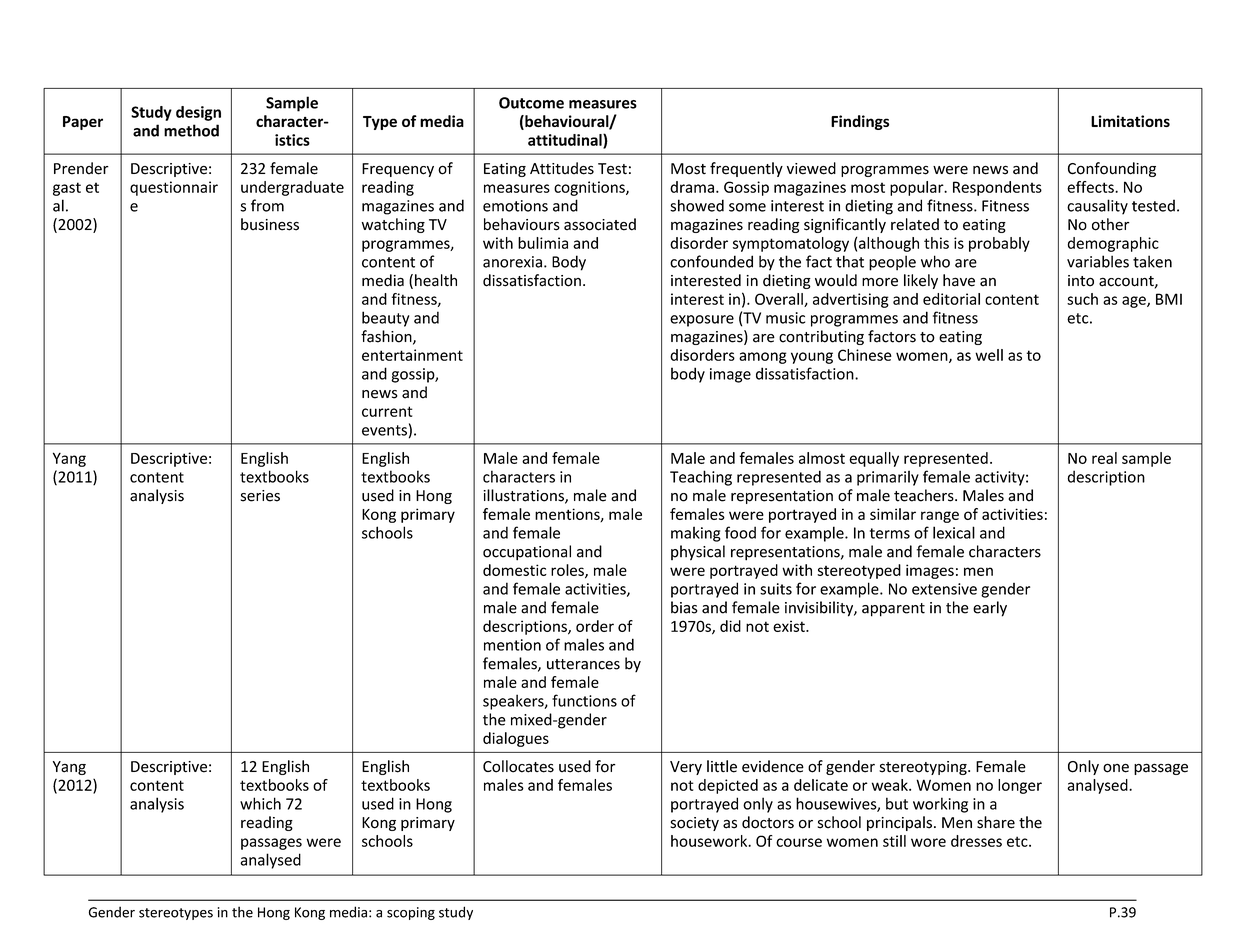 Image resolution: width=1233 pixels, height=952 pixels. What do you see at coordinates (411, 913) in the document?
I see `scoping` at bounding box center [411, 913].
